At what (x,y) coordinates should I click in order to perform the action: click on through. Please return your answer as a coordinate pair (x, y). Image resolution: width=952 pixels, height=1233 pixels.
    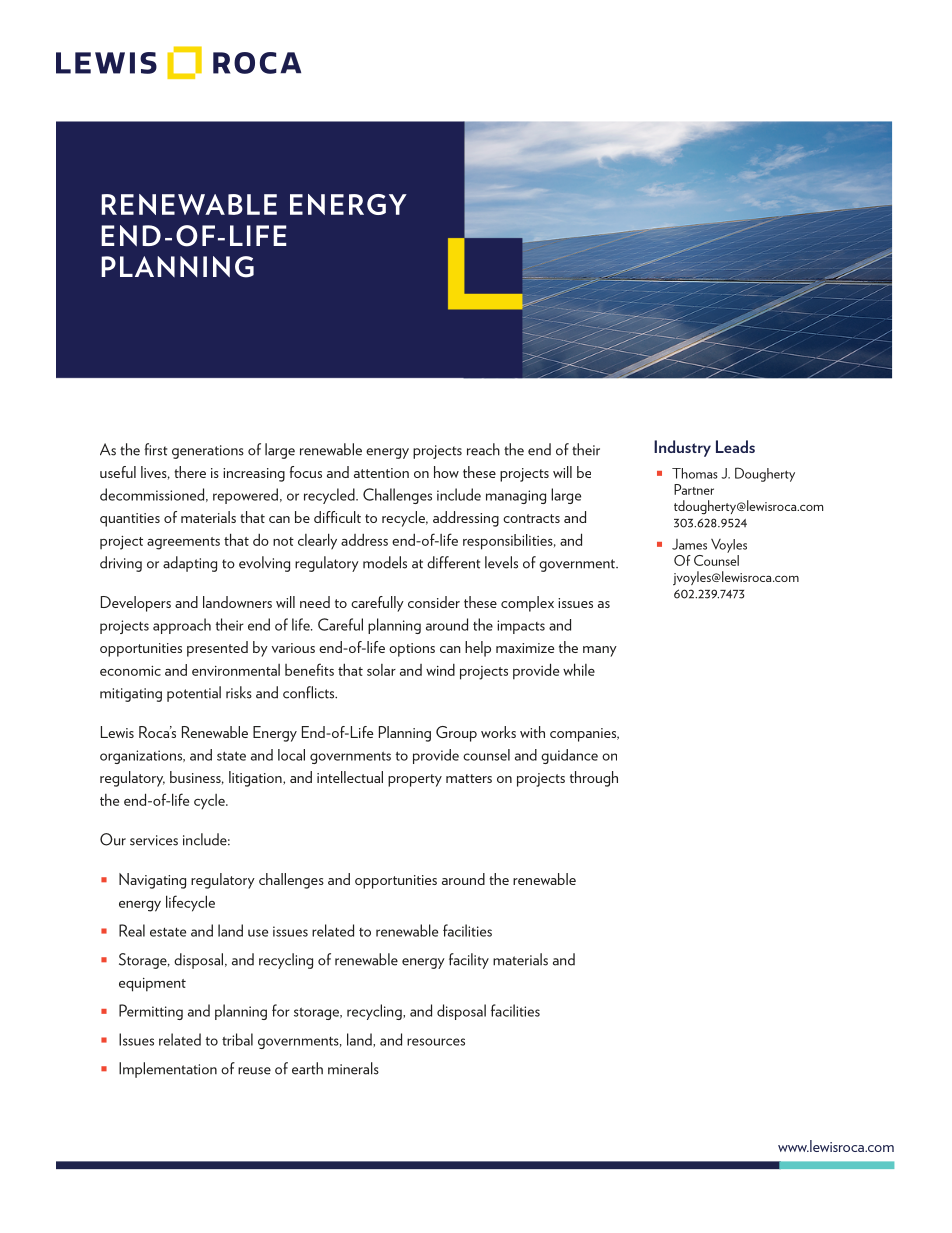
    Looking at the image, I should click on (594, 779).
